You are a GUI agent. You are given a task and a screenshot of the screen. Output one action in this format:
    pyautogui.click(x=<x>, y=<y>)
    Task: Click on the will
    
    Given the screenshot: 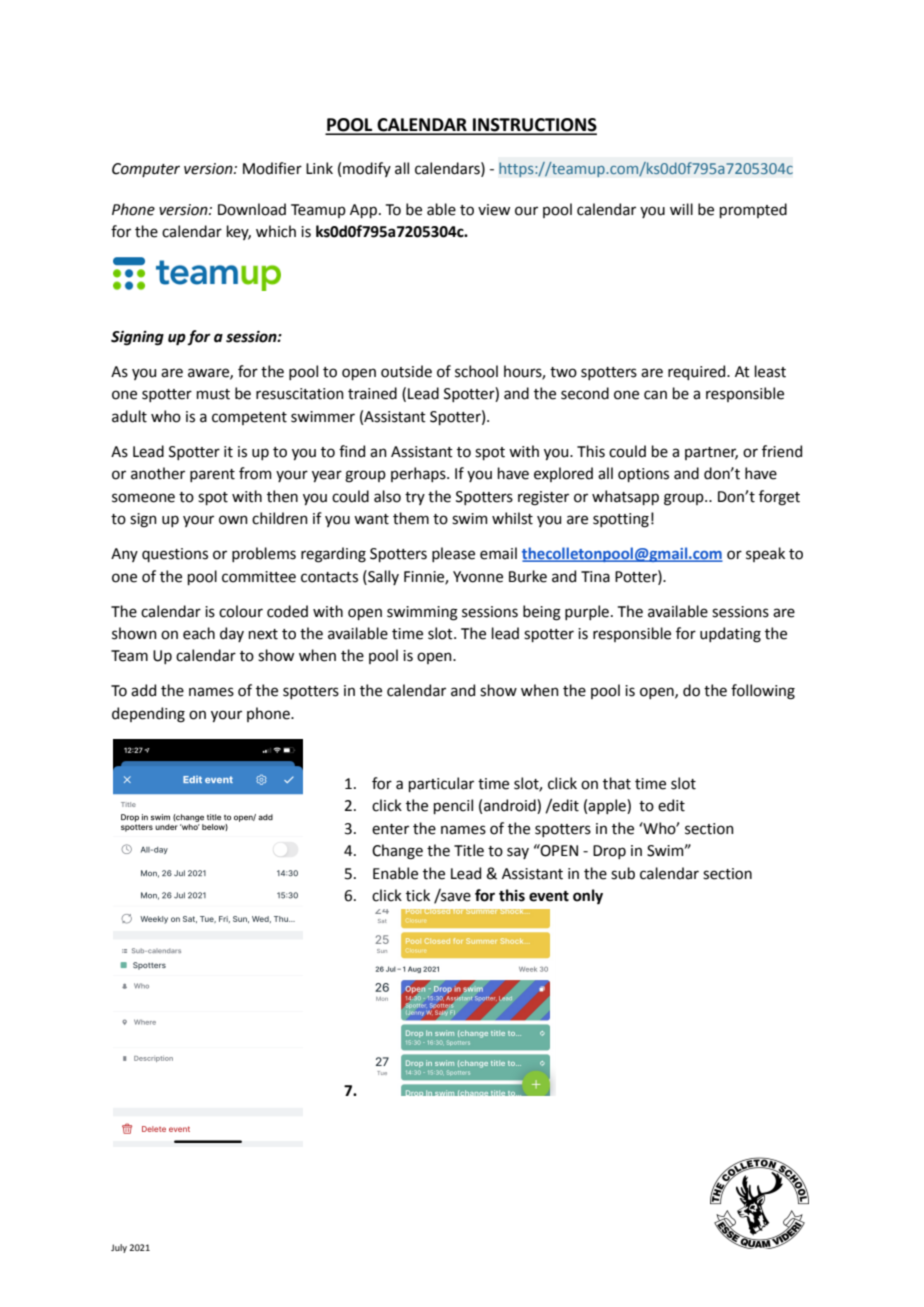 What is the action you would take?
    pyautogui.click(x=681, y=209)
